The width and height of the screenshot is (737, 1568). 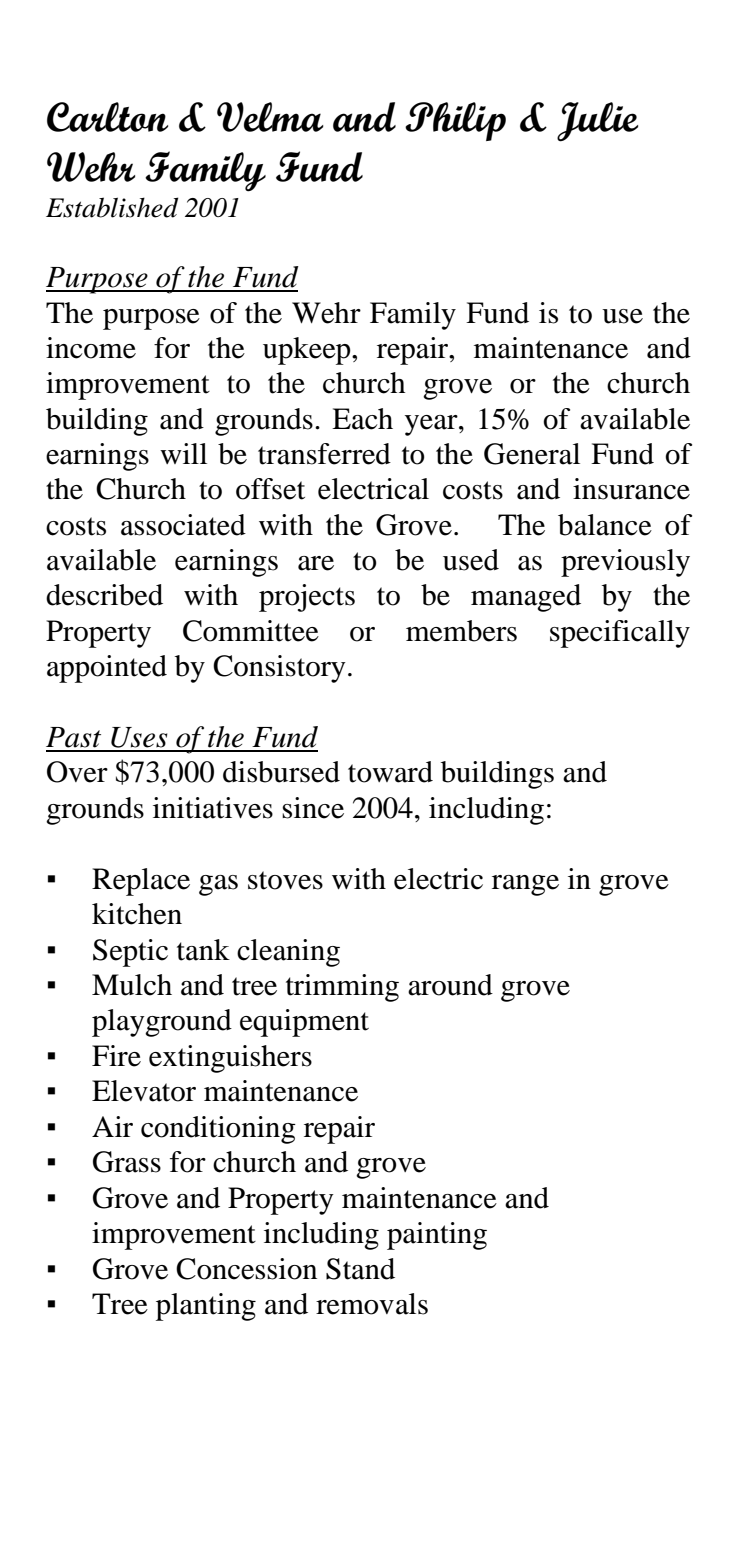 What do you see at coordinates (620, 634) in the screenshot?
I see `specifically` at bounding box center [620, 634].
